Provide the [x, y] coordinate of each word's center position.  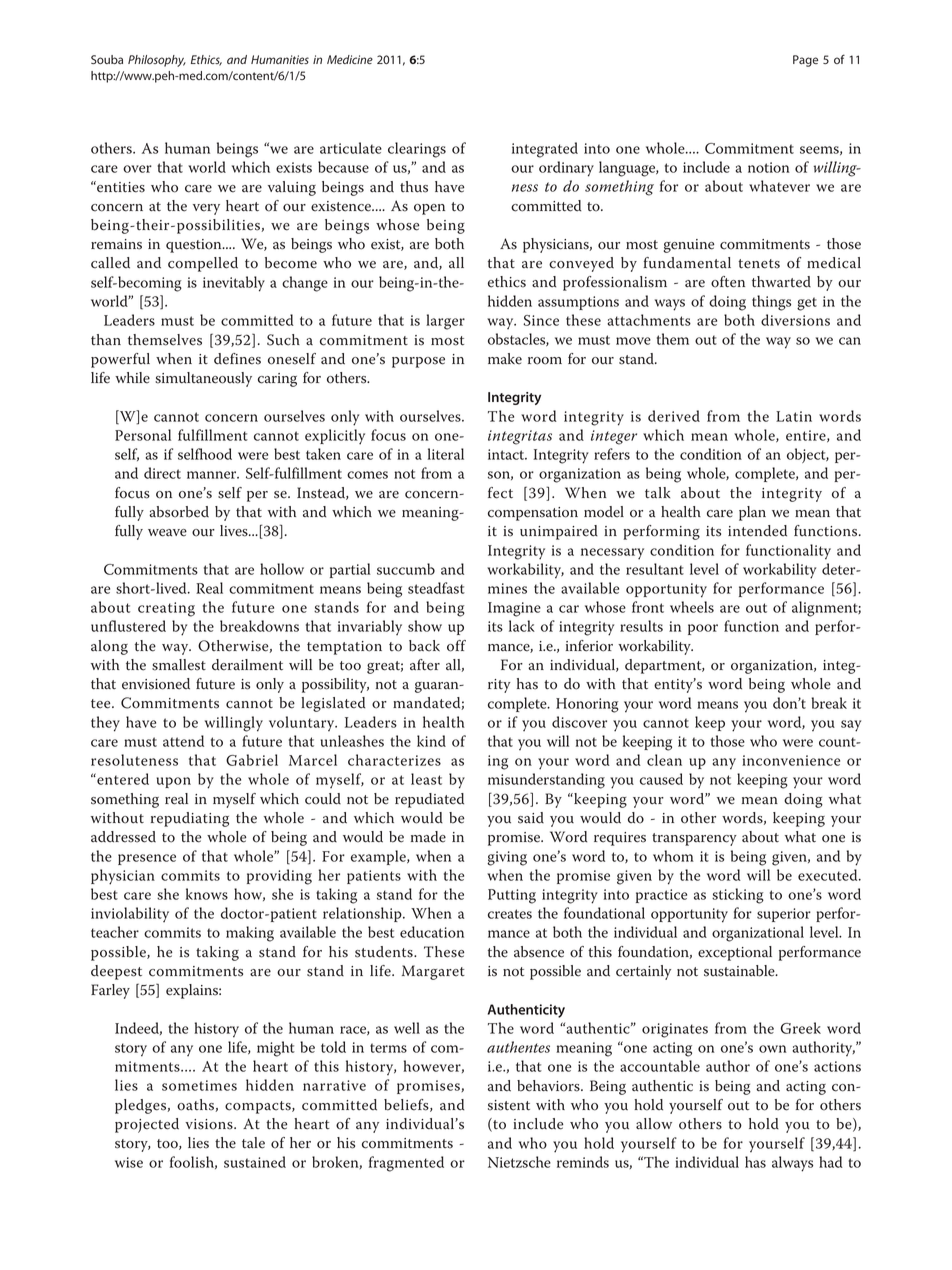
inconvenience [791, 760]
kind [431, 741]
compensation [533, 514]
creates [510, 914]
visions [210, 1124]
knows [207, 894]
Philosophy [157, 61]
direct [162, 473]
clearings [417, 150]
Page [805, 61]
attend [183, 741]
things [771, 303]
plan [752, 513]
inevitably [234, 284]
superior [784, 915]
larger [445, 322]
